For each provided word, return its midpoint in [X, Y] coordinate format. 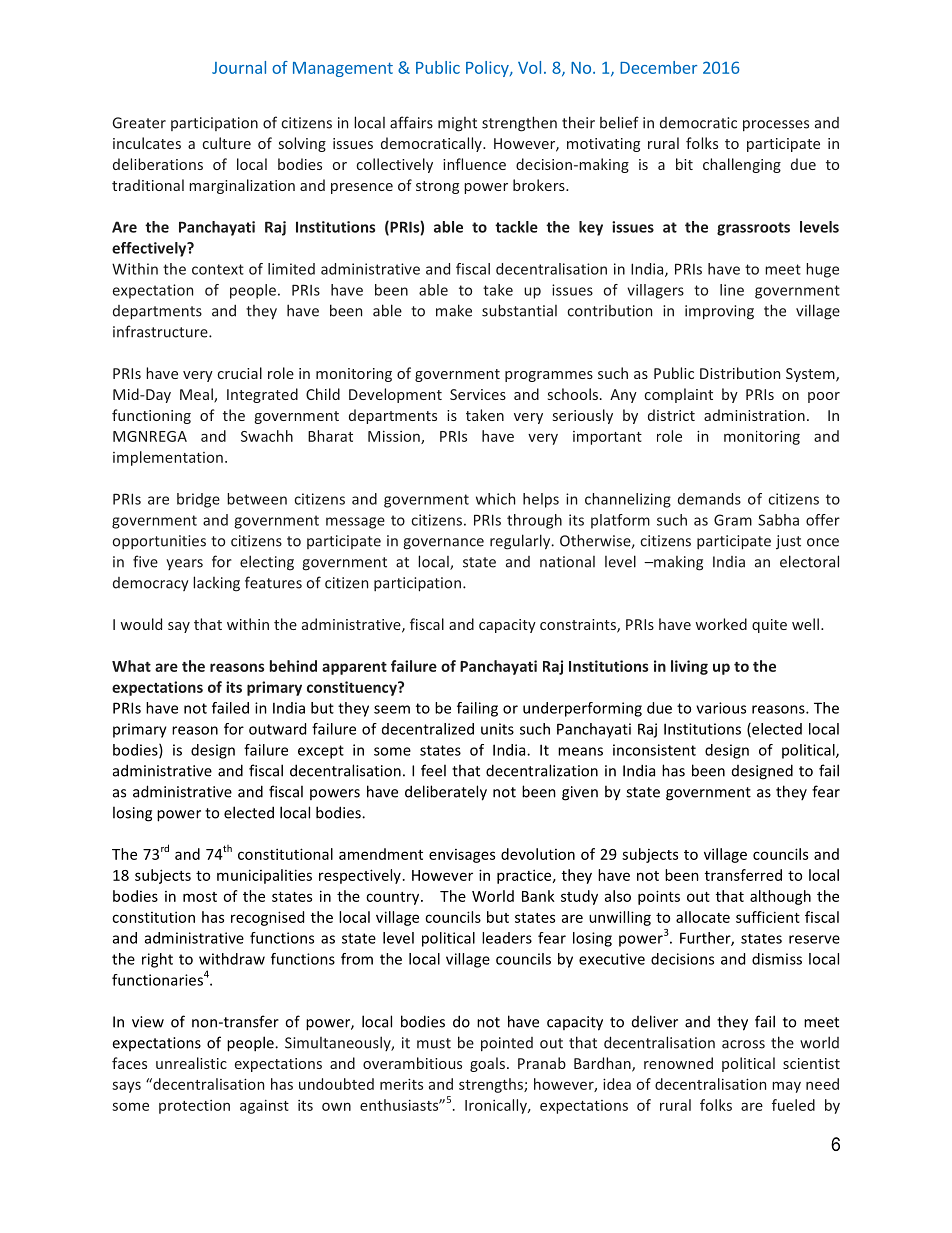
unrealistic [191, 1063]
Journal [239, 67]
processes [776, 126]
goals [487, 1064]
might [457, 124]
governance [443, 544]
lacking [216, 584]
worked [721, 624]
